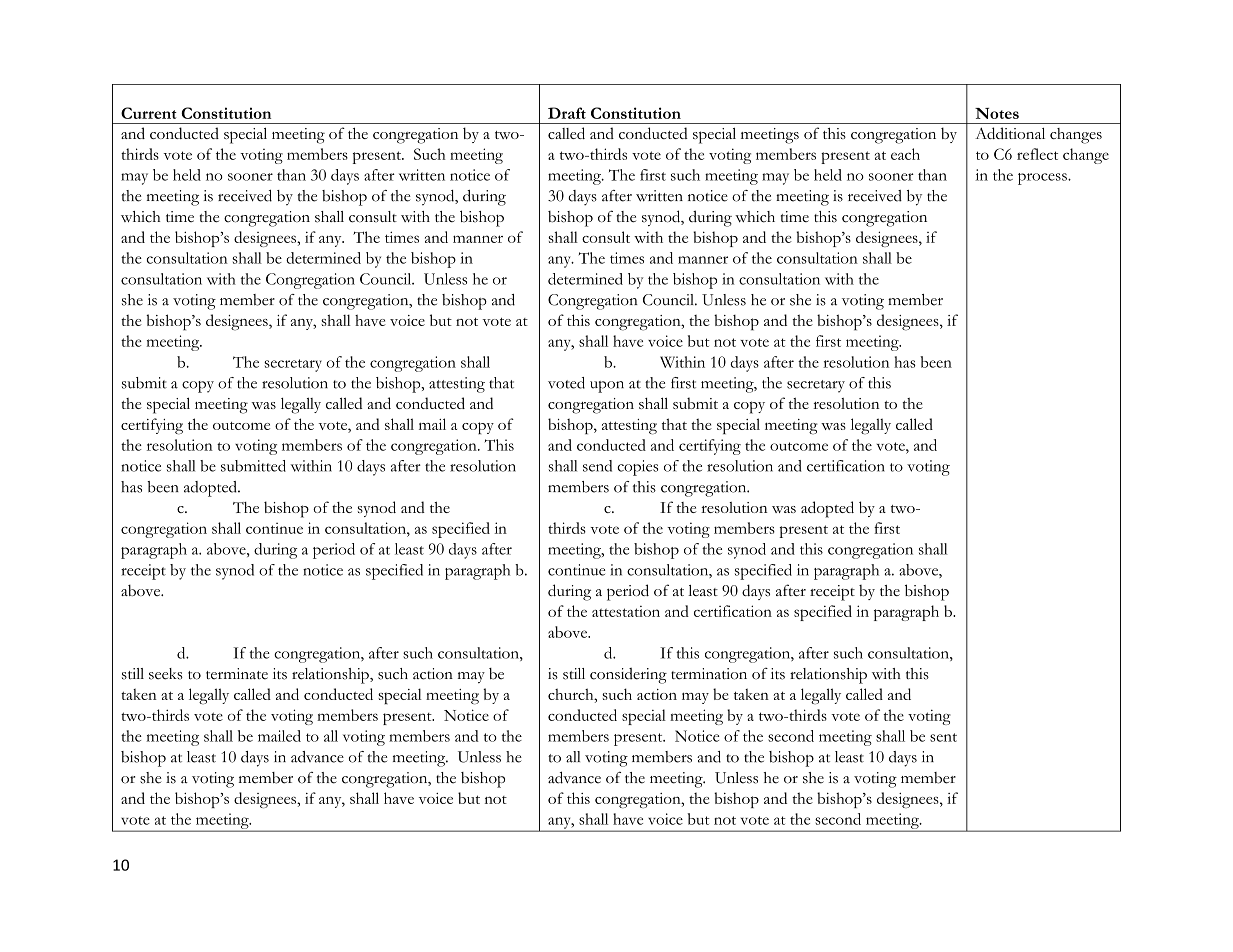 This page has width=1233, height=952. What do you see at coordinates (1010, 133) in the page?
I see `Additional` at bounding box center [1010, 133].
